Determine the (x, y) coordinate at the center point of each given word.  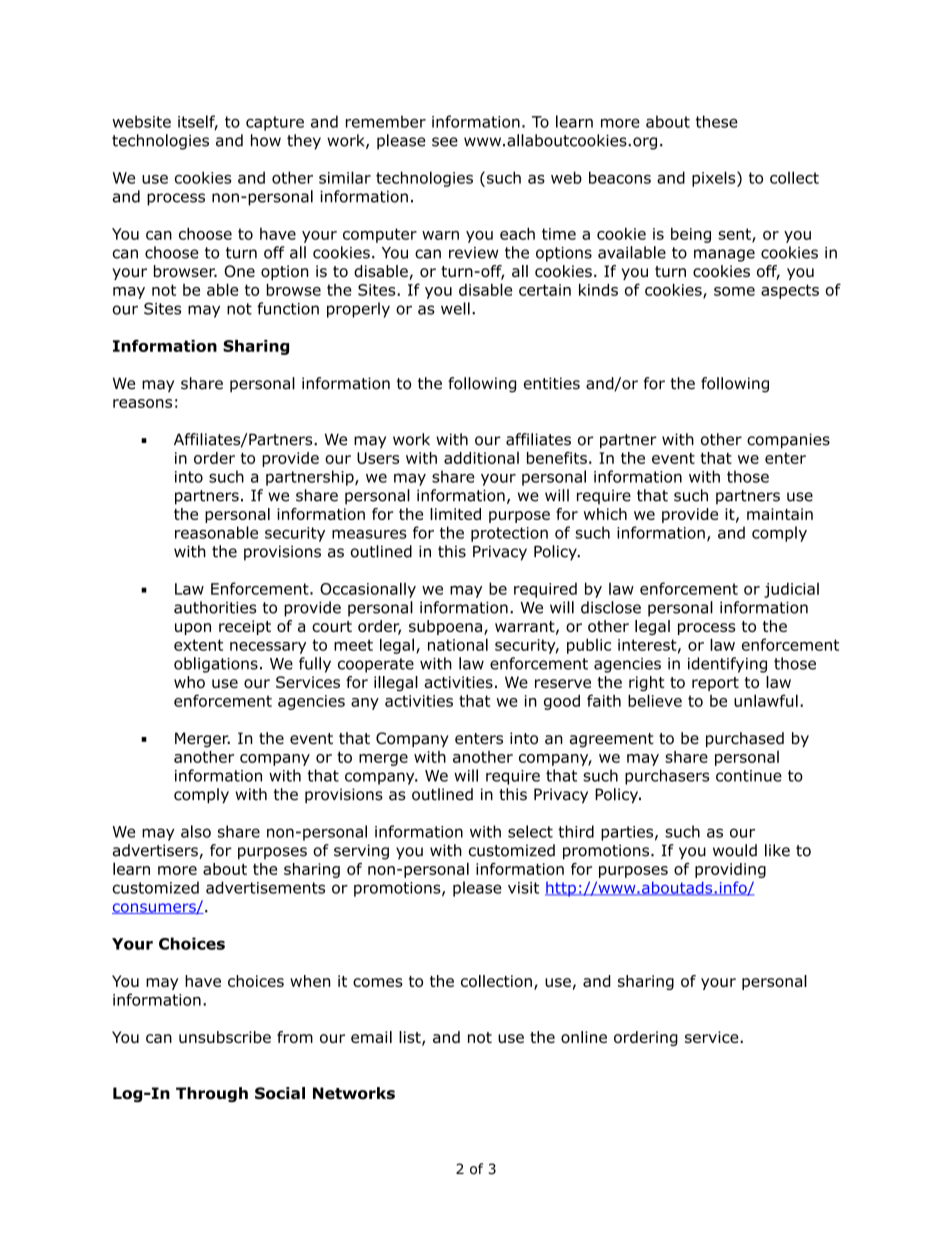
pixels (715, 179)
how (266, 140)
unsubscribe (225, 1037)
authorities (215, 607)
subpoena (445, 627)
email (371, 1037)
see (445, 142)
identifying (727, 665)
